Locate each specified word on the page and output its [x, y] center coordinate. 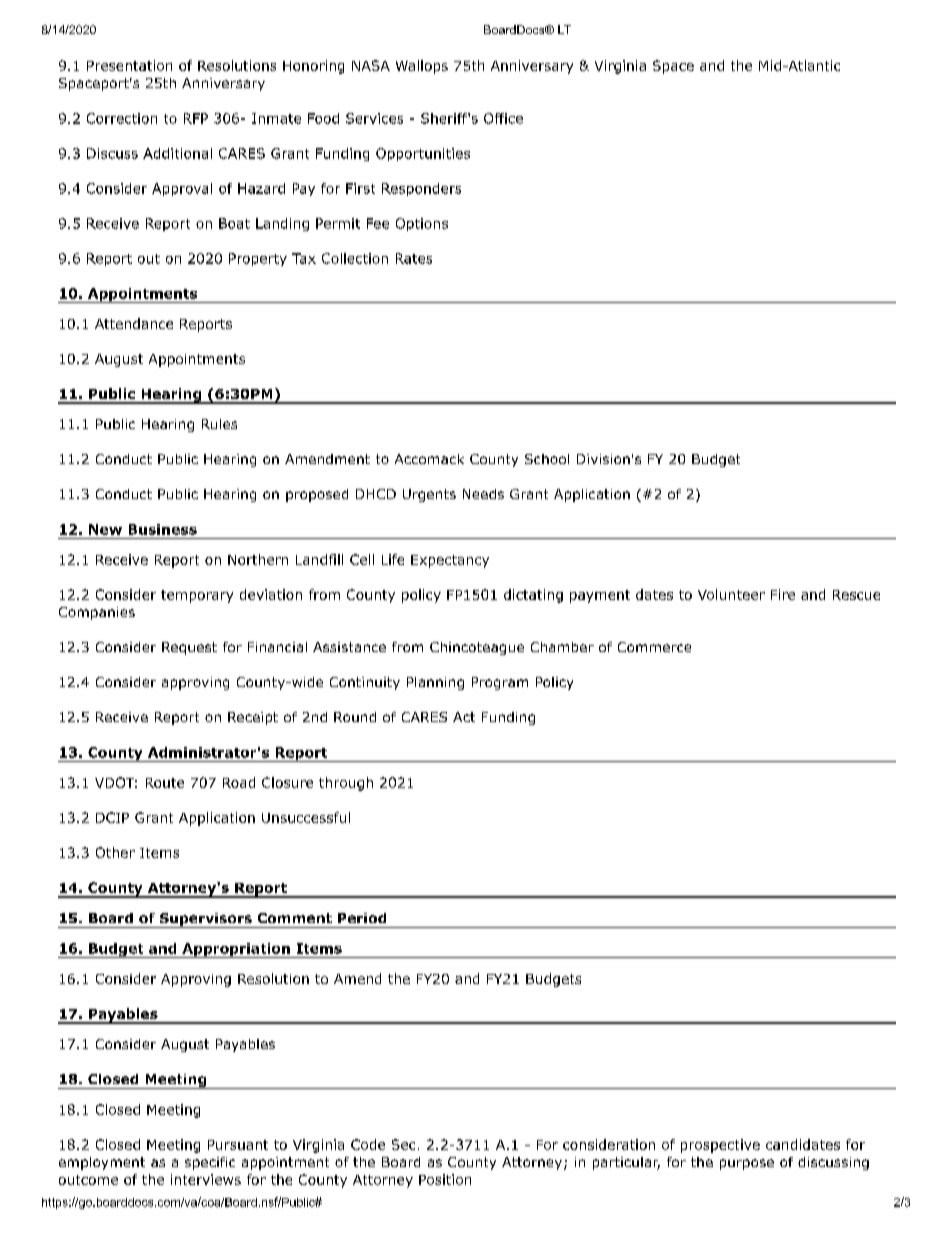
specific [210, 1163]
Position [445, 1179]
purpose [747, 1164]
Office [503, 118]
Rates [414, 258]
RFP [196, 118]
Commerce [654, 647]
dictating [533, 596]
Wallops [422, 67]
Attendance [134, 323]
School [547, 459]
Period [362, 918]
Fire [783, 594]
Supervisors [205, 920]
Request [189, 648]
